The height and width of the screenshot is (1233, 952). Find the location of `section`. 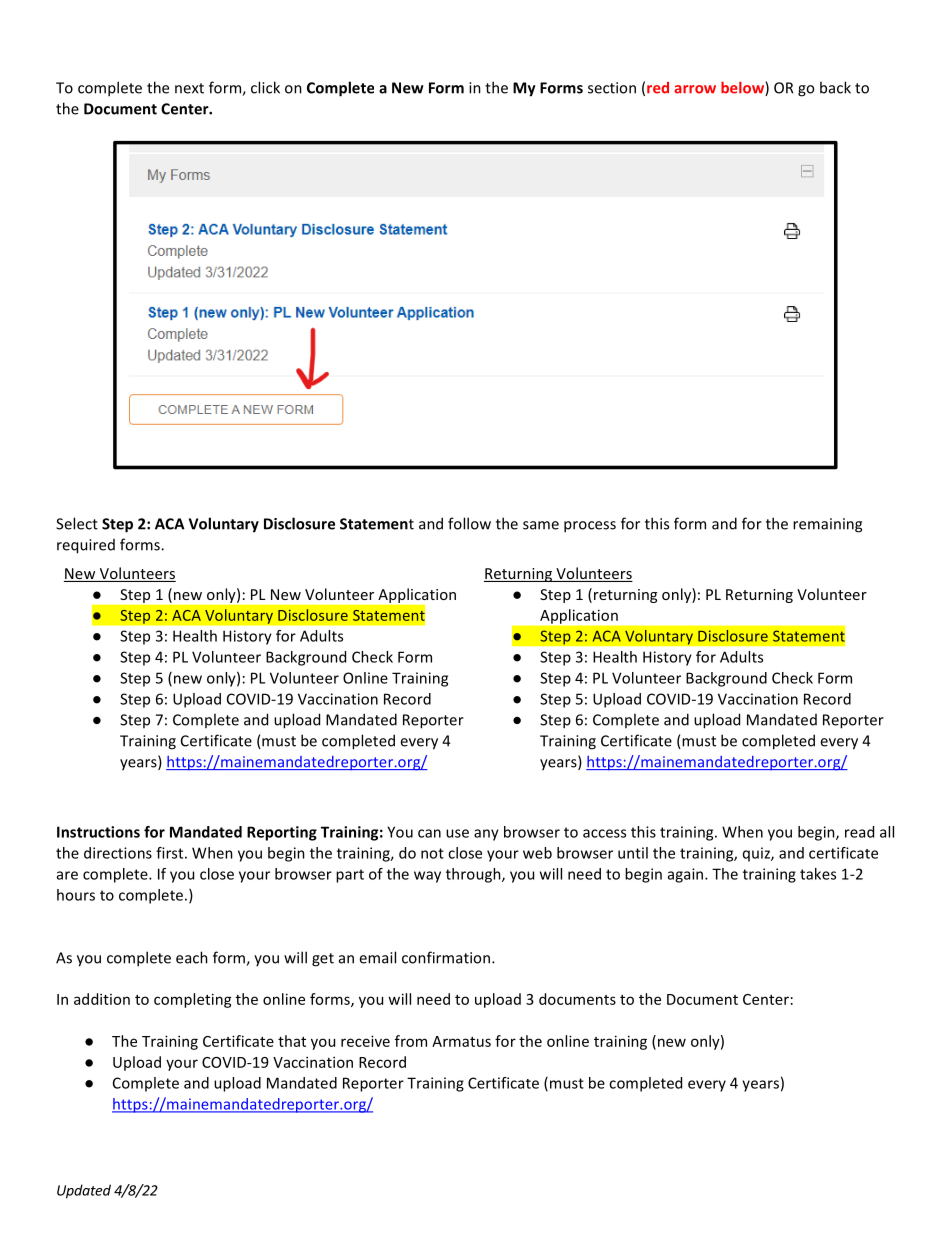

section is located at coordinates (612, 88).
